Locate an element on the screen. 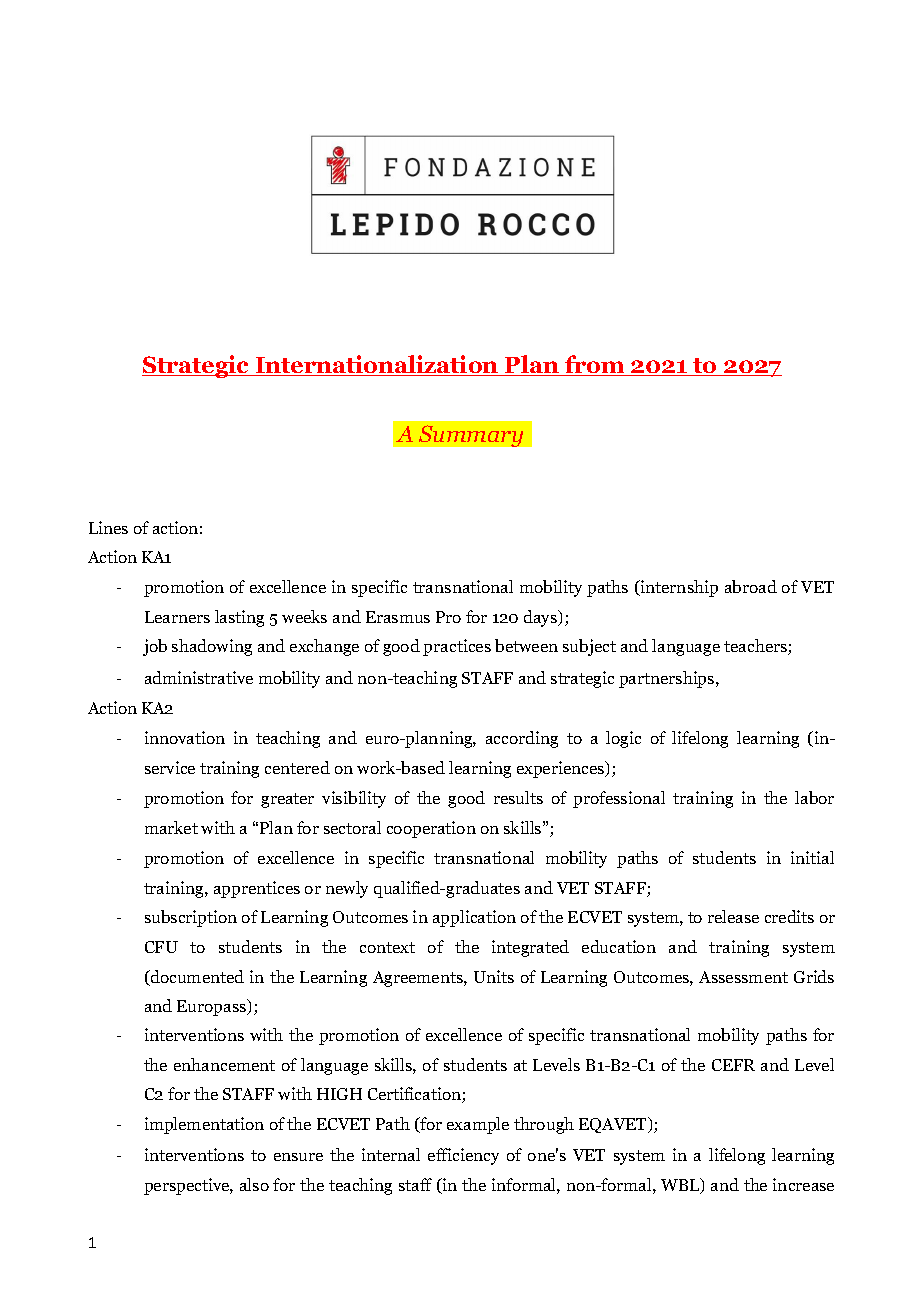 The image size is (924, 1308). Summary is located at coordinates (471, 436).
